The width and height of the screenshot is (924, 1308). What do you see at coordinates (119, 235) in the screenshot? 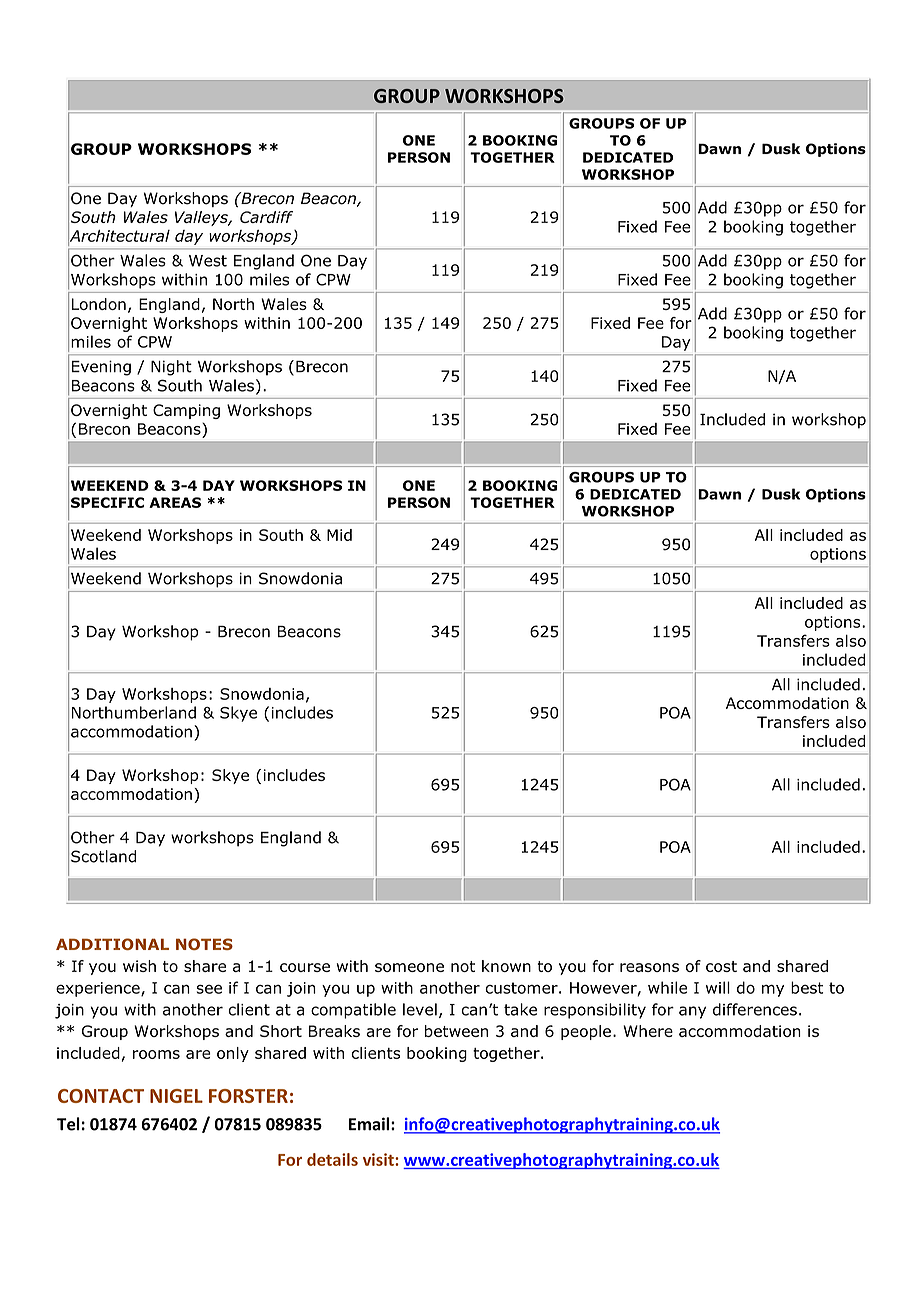
I see `Architectural` at bounding box center [119, 235].
